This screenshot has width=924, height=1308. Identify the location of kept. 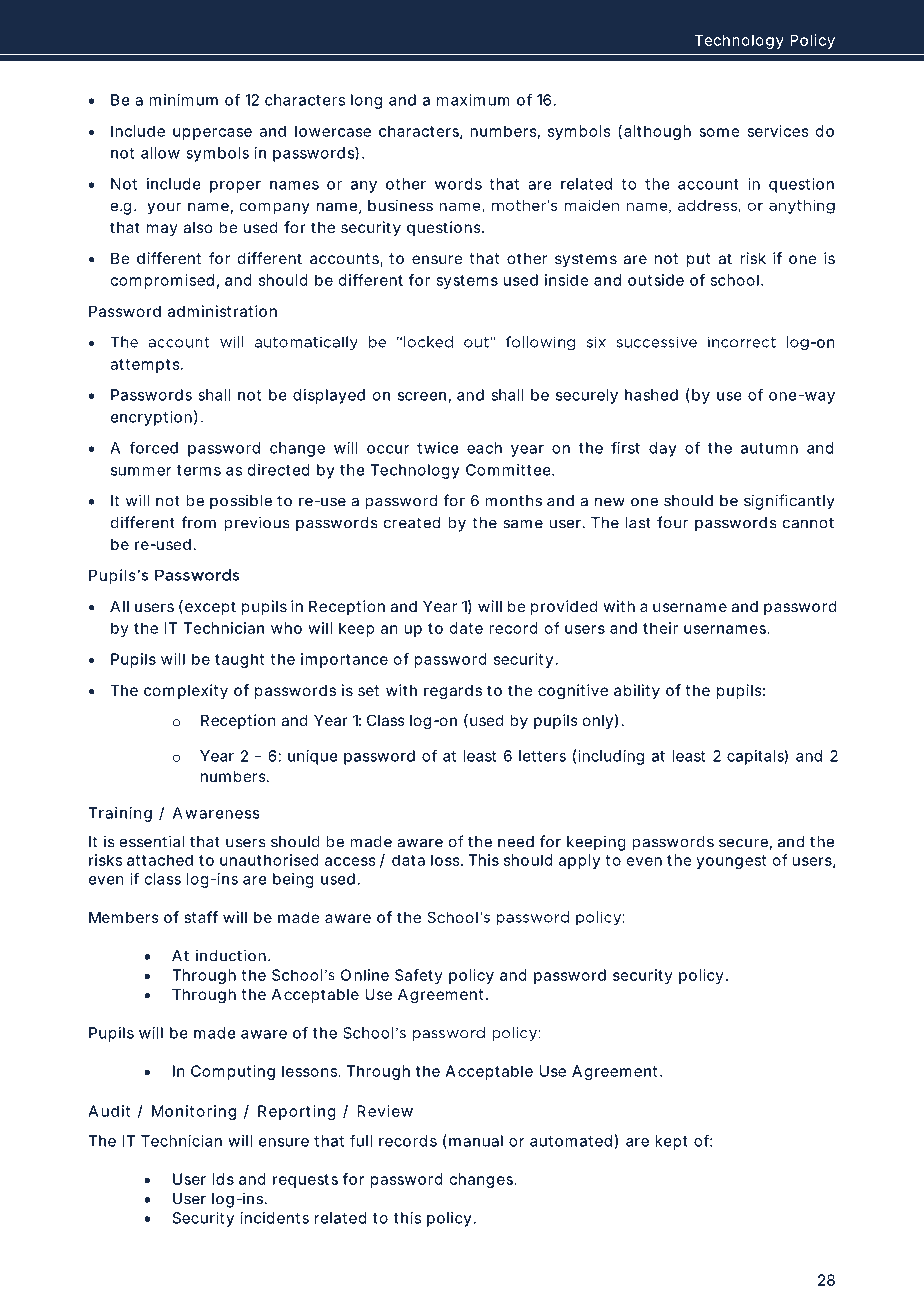
(671, 1142).
